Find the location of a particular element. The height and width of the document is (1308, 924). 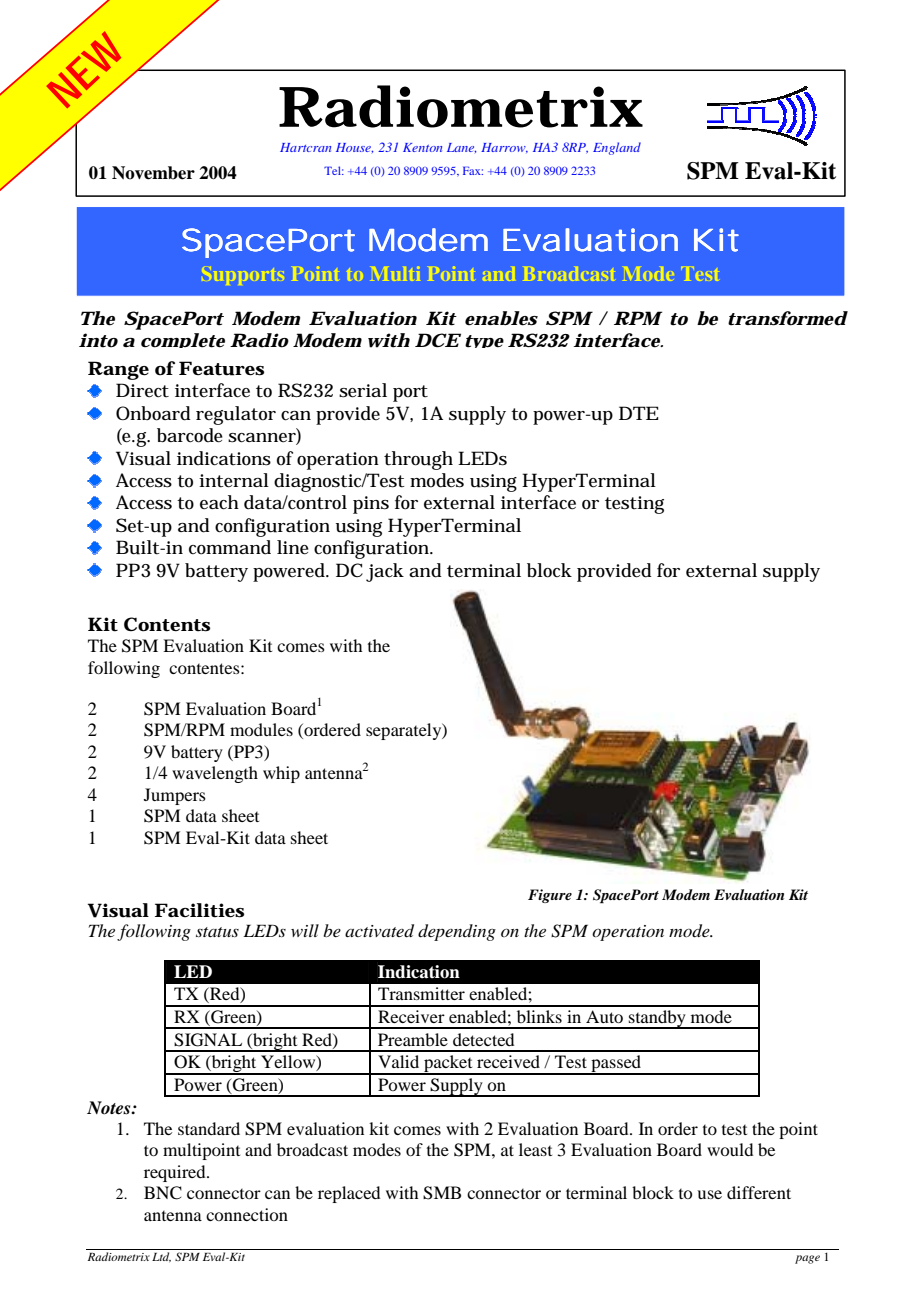

modules is located at coordinates (261, 729).
